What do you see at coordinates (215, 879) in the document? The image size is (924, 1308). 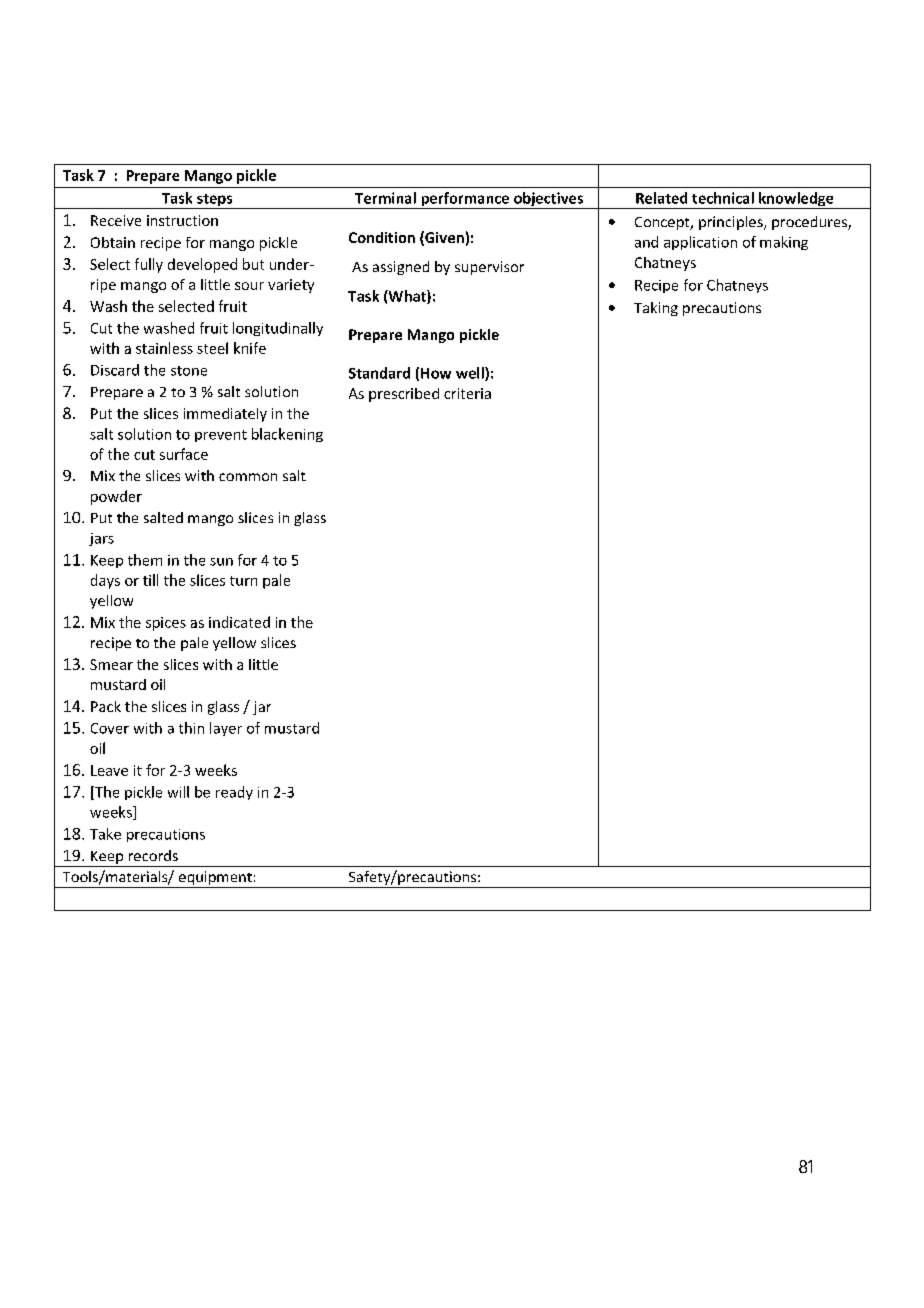 I see `equipment` at bounding box center [215, 879].
